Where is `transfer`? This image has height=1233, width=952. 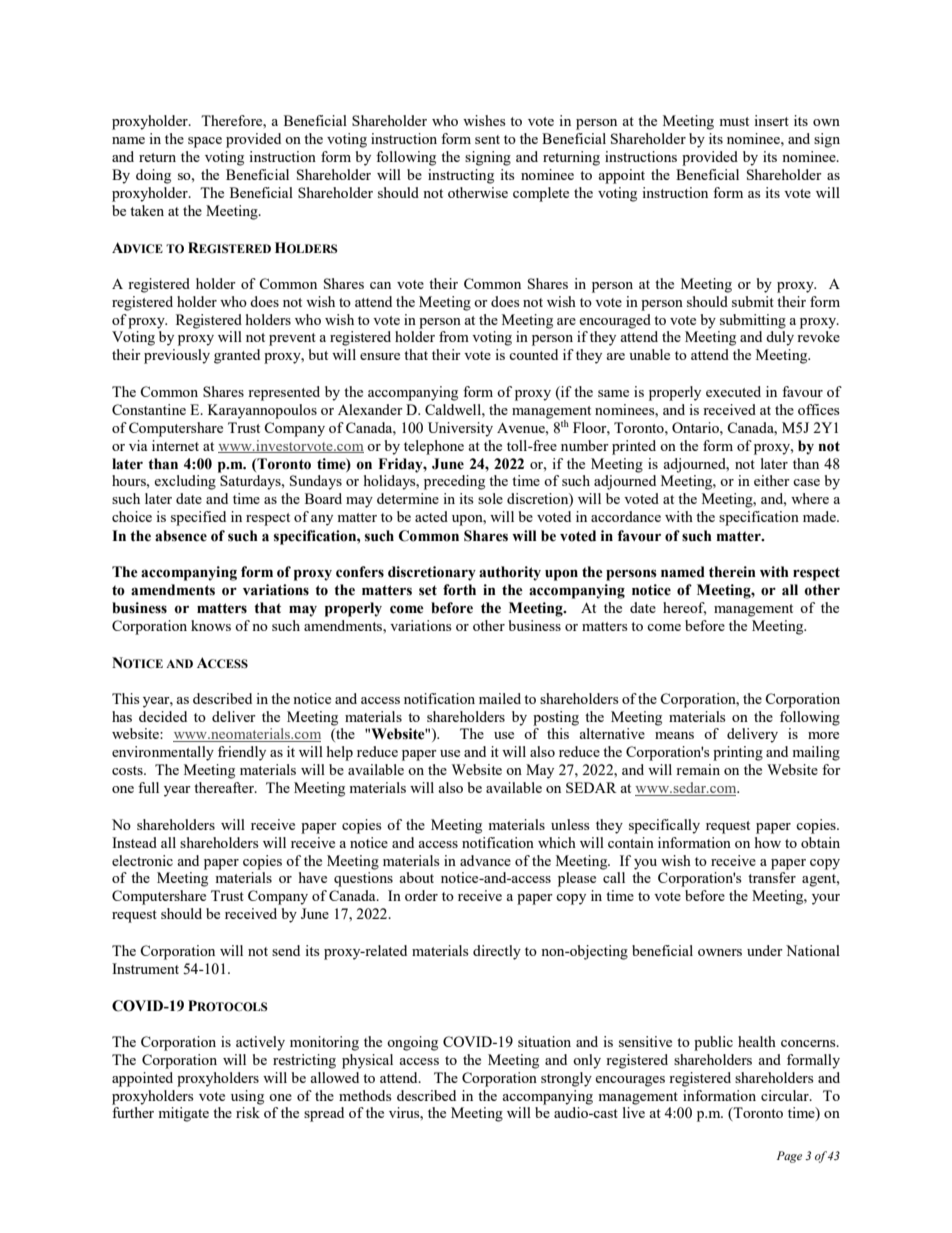
transfer is located at coordinates (772, 877).
